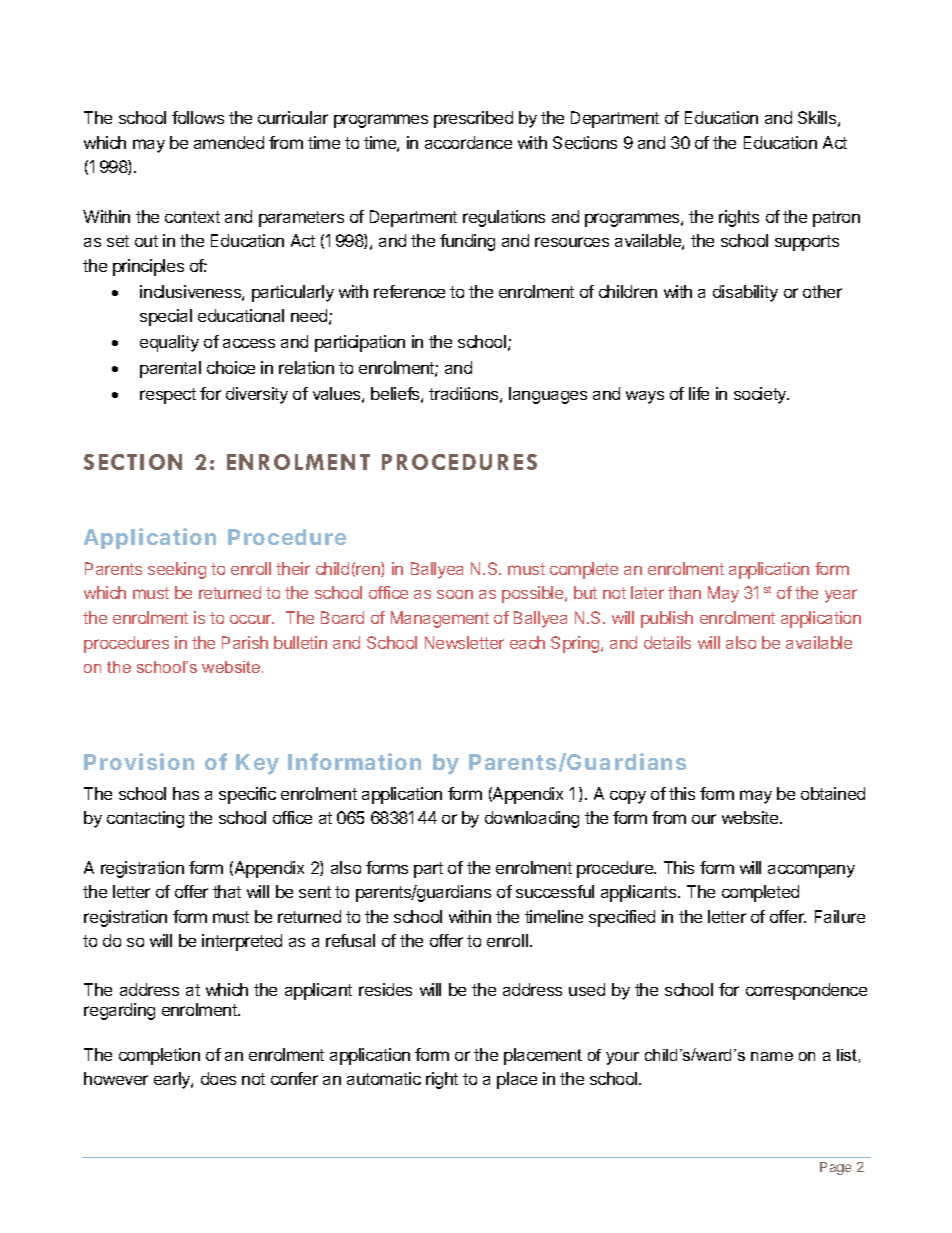  What do you see at coordinates (245, 642) in the screenshot?
I see `Parish` at bounding box center [245, 642].
